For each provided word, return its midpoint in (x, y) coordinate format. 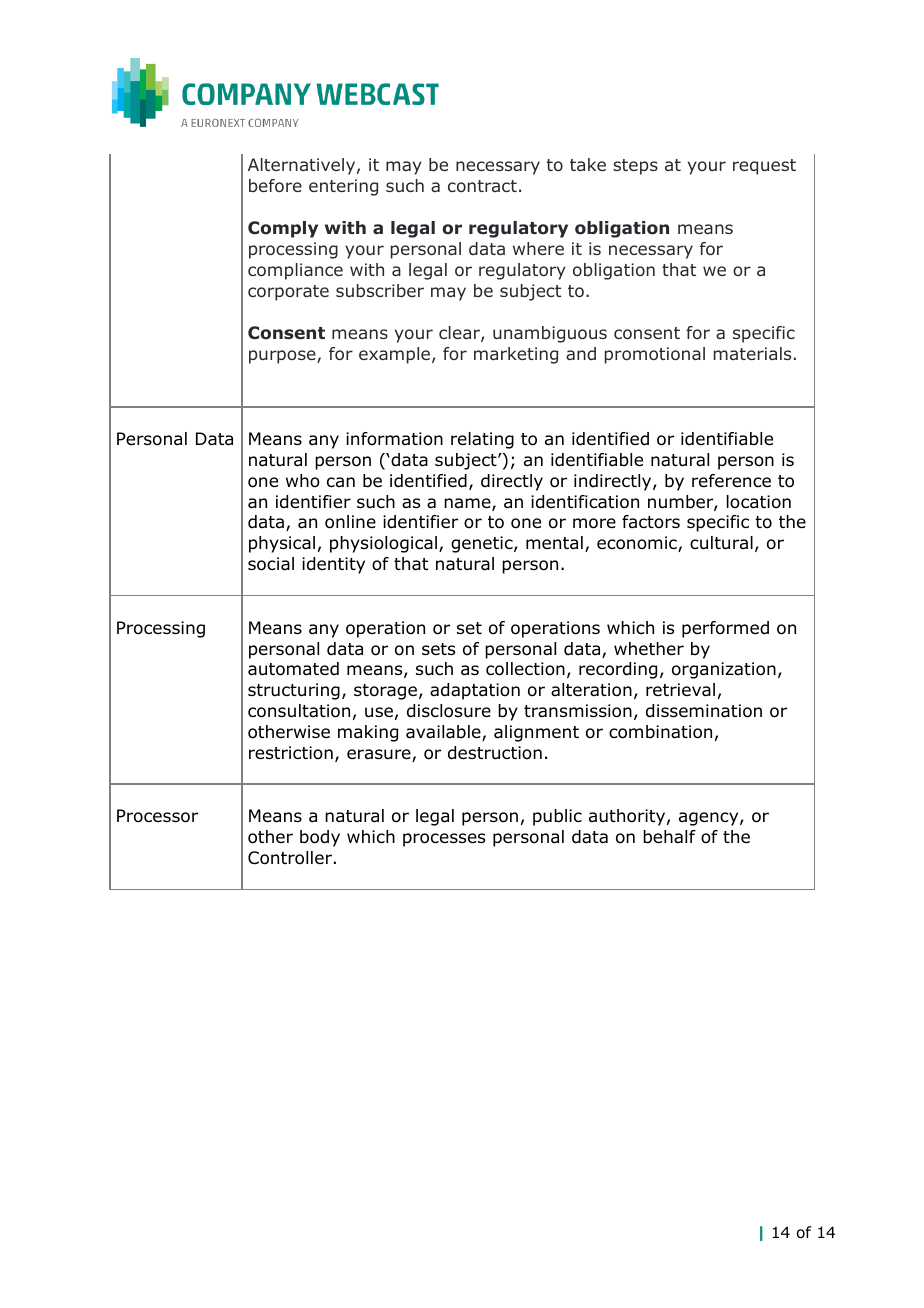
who (303, 481)
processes (444, 840)
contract (482, 186)
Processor (157, 816)
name (468, 504)
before (275, 186)
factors (651, 522)
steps (635, 167)
